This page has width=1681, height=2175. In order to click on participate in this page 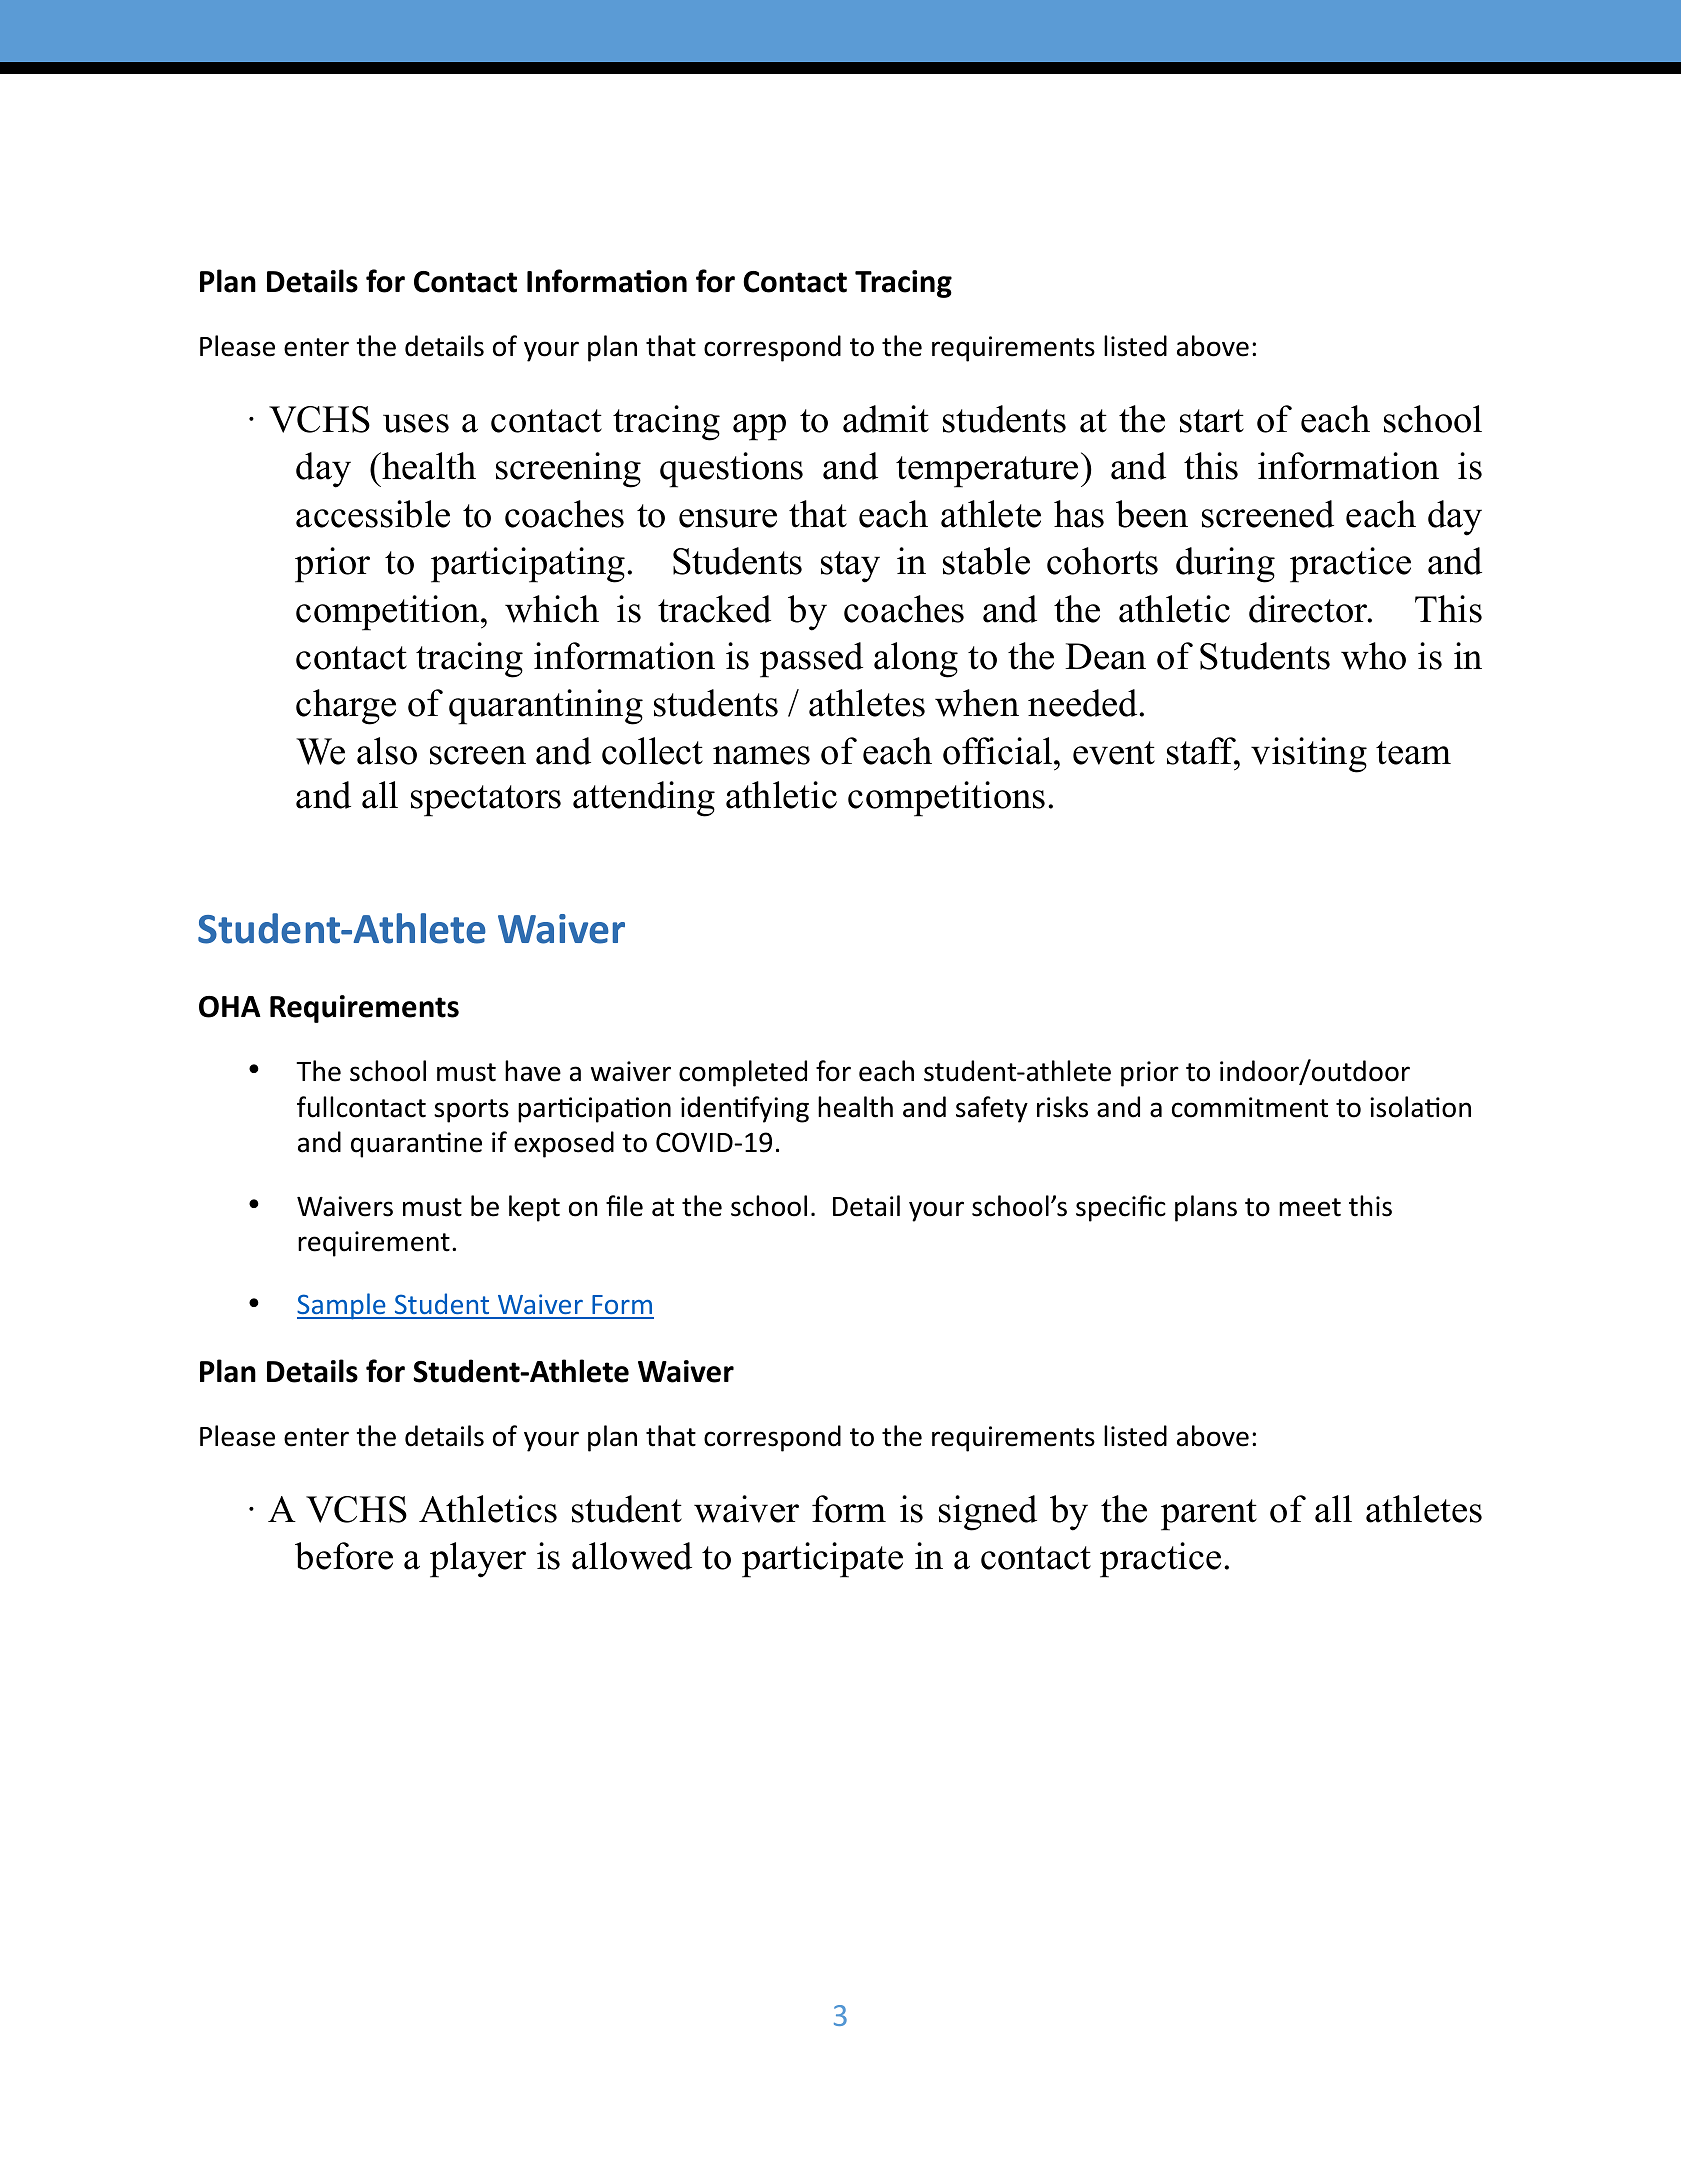, I will do `click(822, 1560)`.
